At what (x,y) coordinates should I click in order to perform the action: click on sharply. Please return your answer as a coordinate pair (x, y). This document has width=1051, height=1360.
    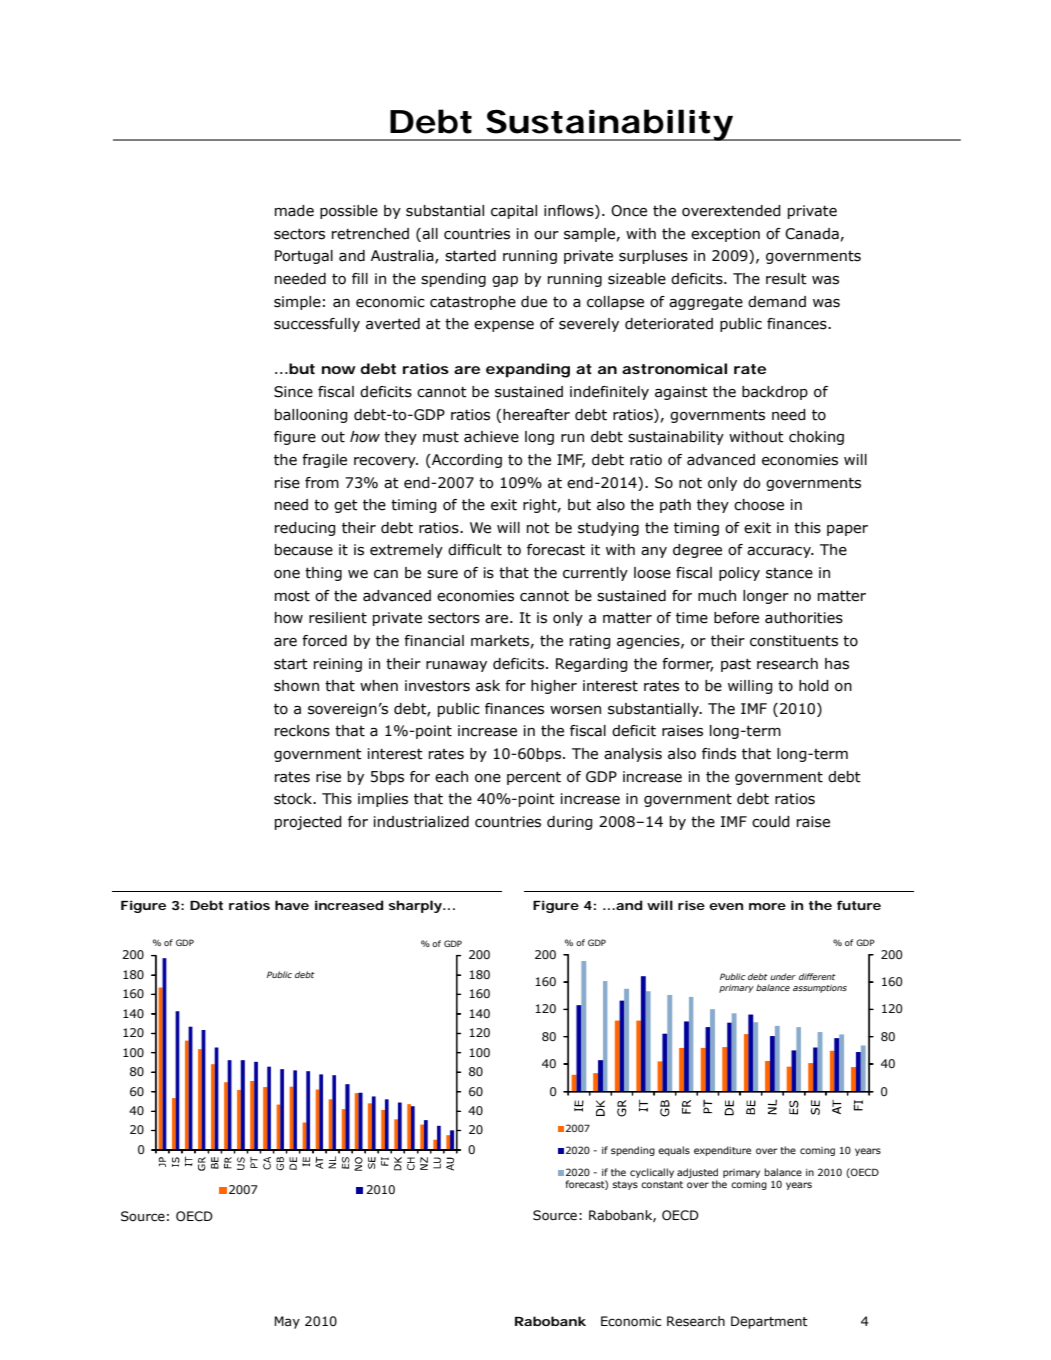
    Looking at the image, I should click on (417, 906).
